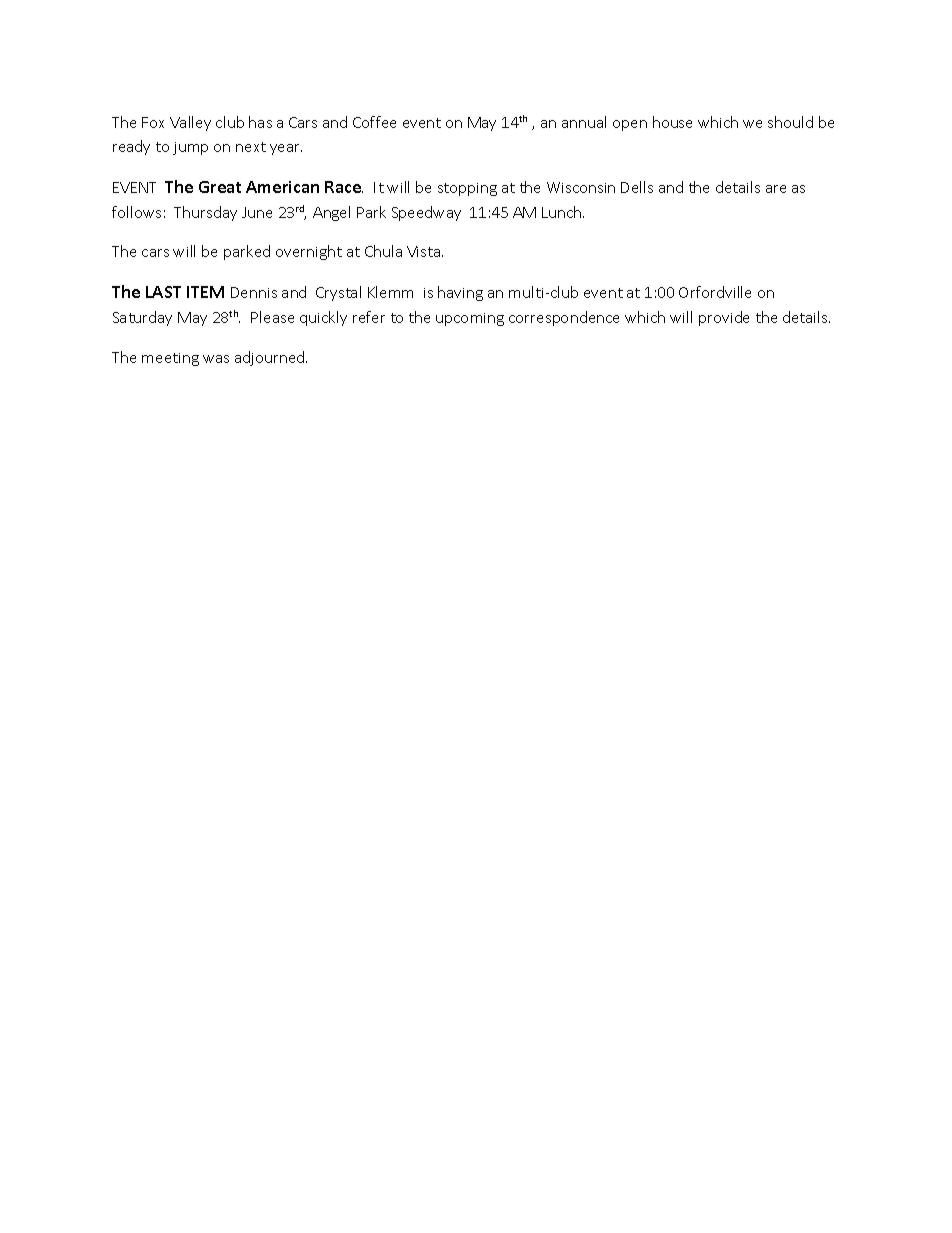 The height and width of the document is (1233, 952). I want to click on Thursday, so click(205, 213).
